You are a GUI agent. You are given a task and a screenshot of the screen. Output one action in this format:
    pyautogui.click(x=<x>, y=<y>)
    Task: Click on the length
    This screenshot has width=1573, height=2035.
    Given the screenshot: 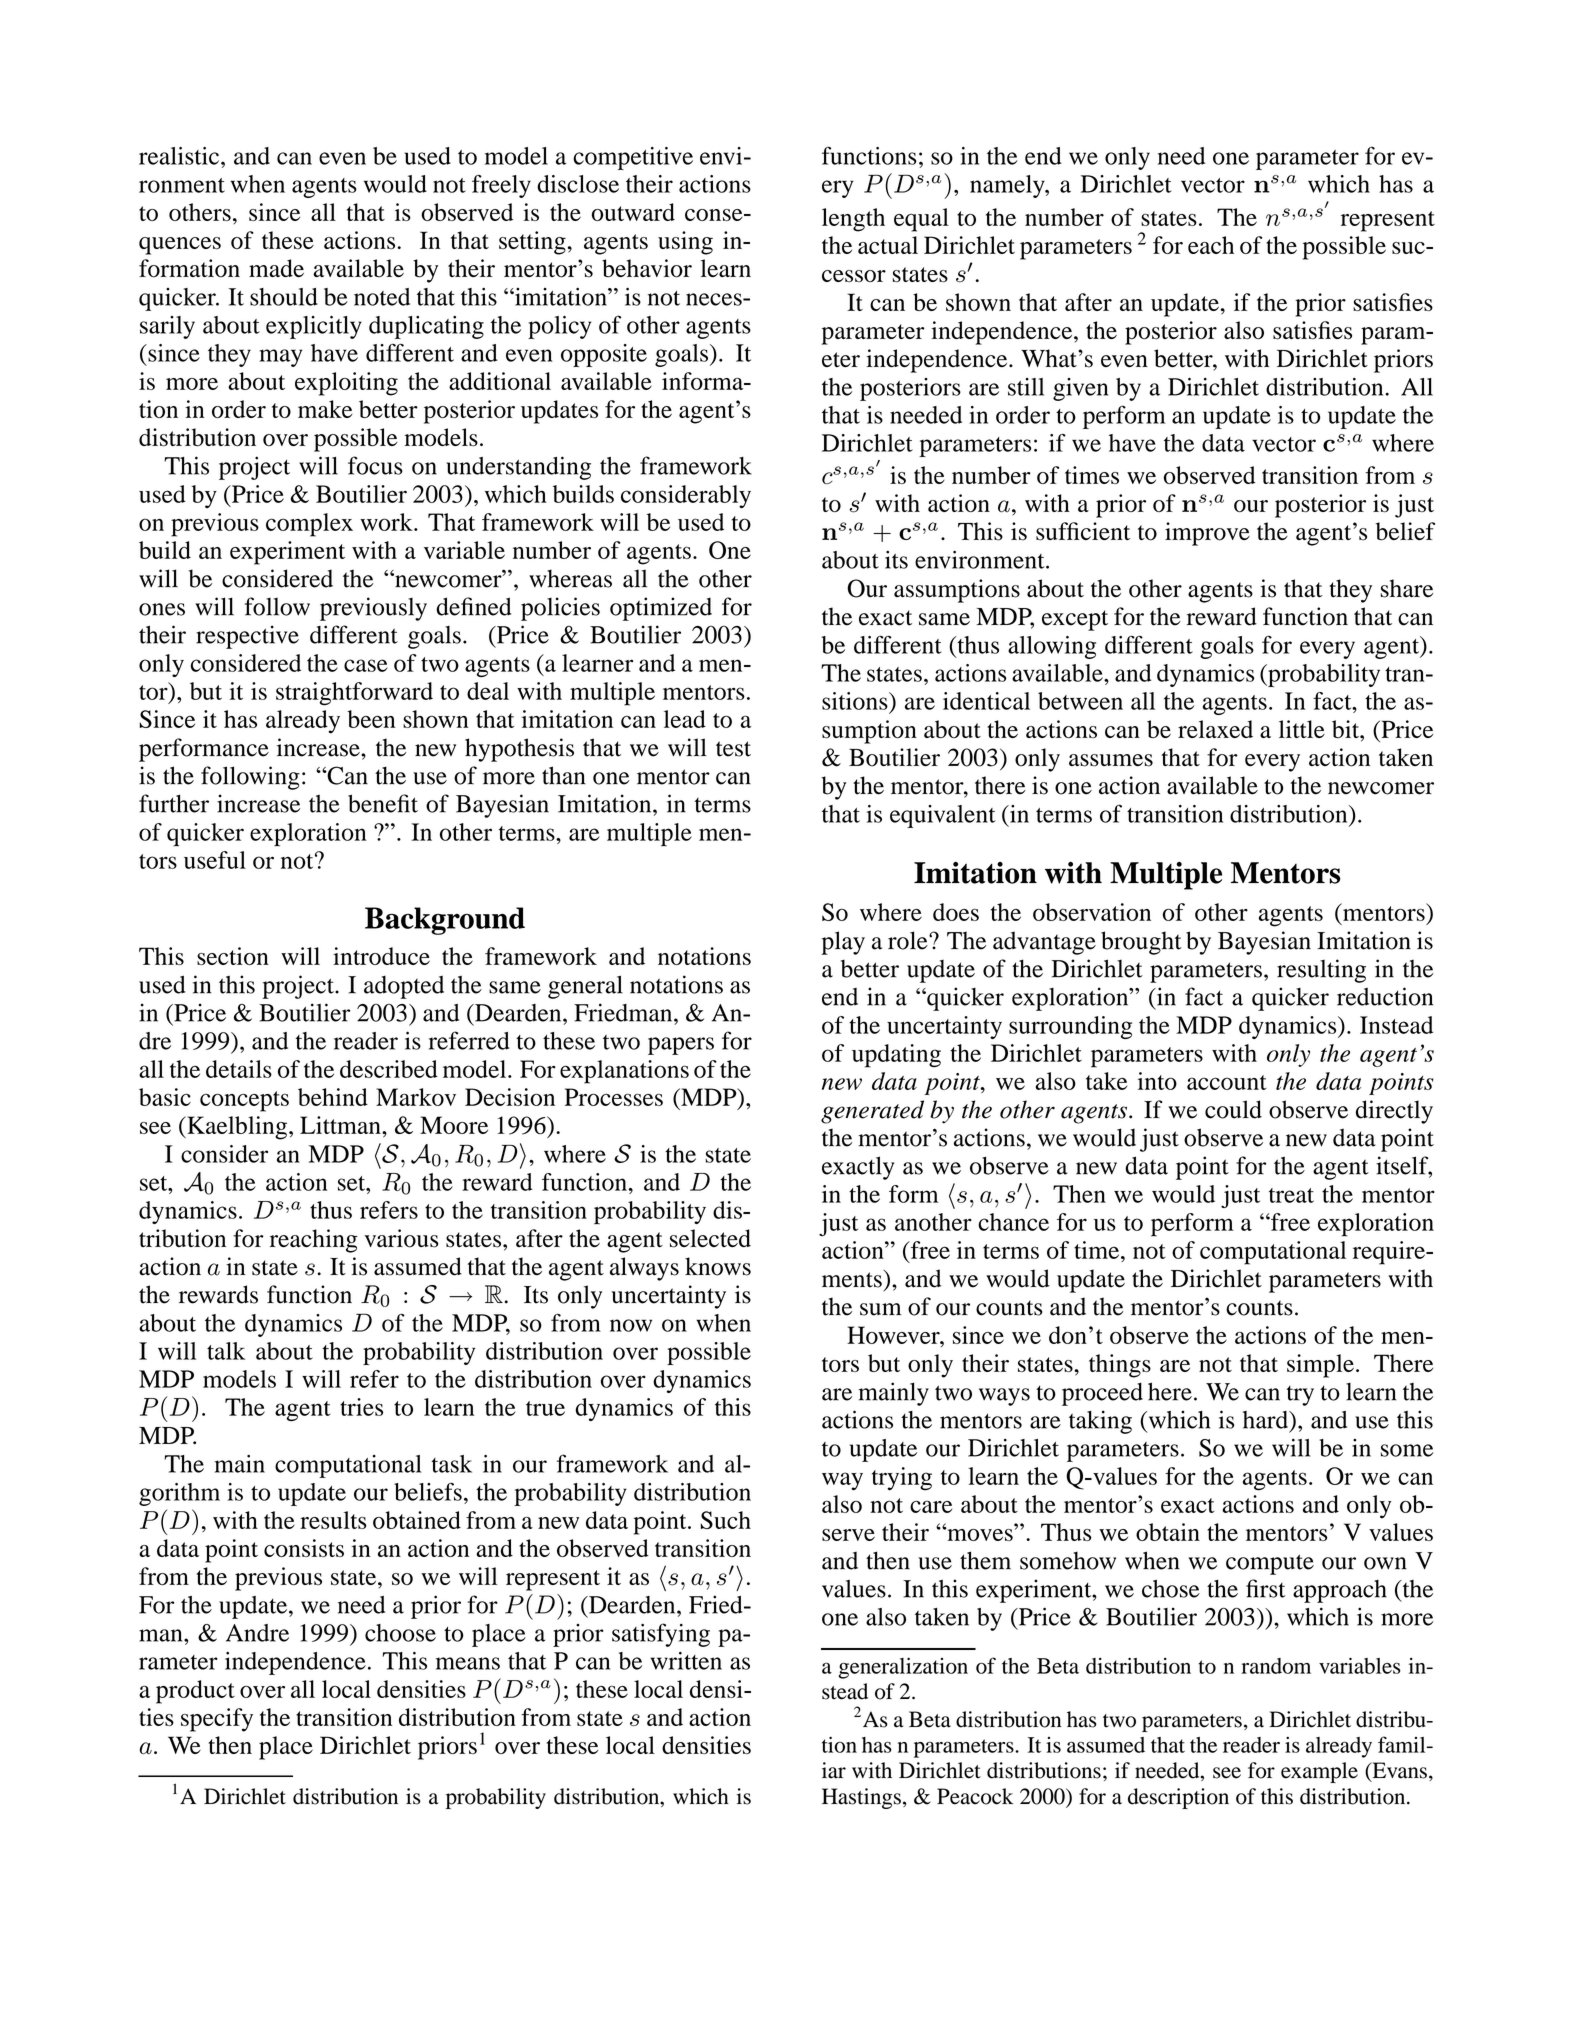 What is the action you would take?
    pyautogui.click(x=853, y=220)
